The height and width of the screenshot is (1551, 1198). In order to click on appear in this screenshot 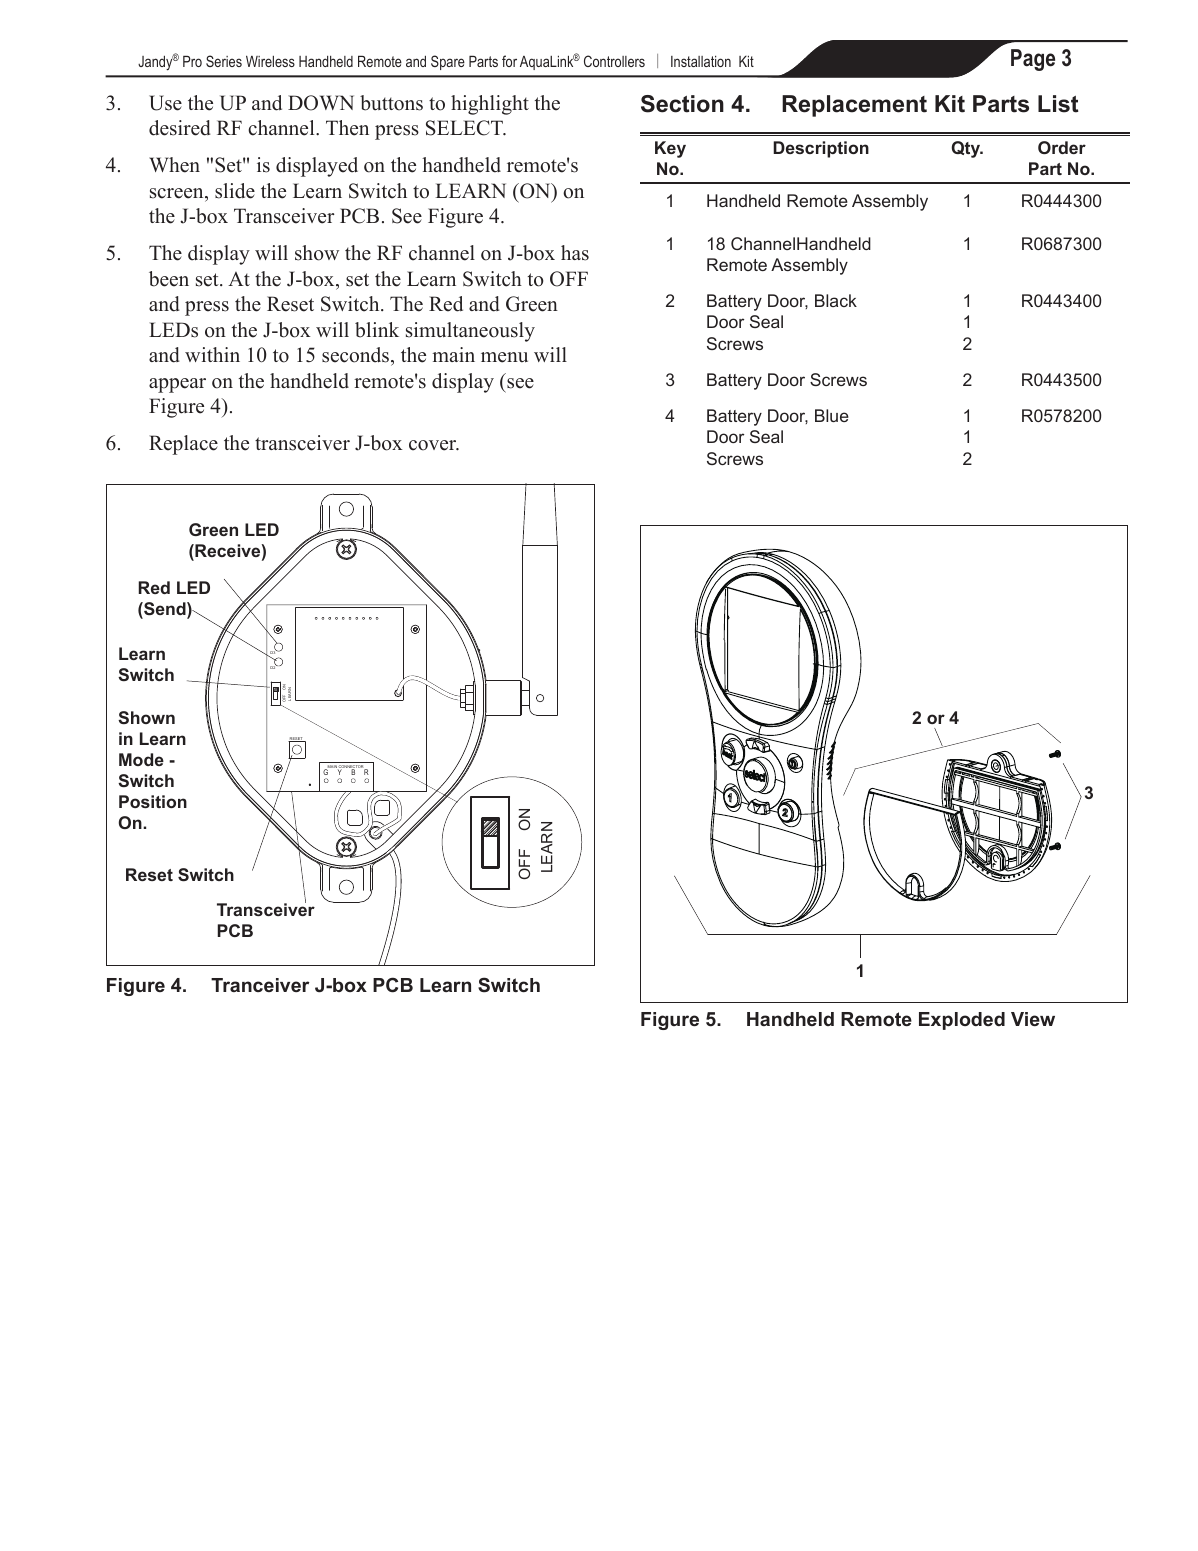, I will do `click(177, 385)`.
